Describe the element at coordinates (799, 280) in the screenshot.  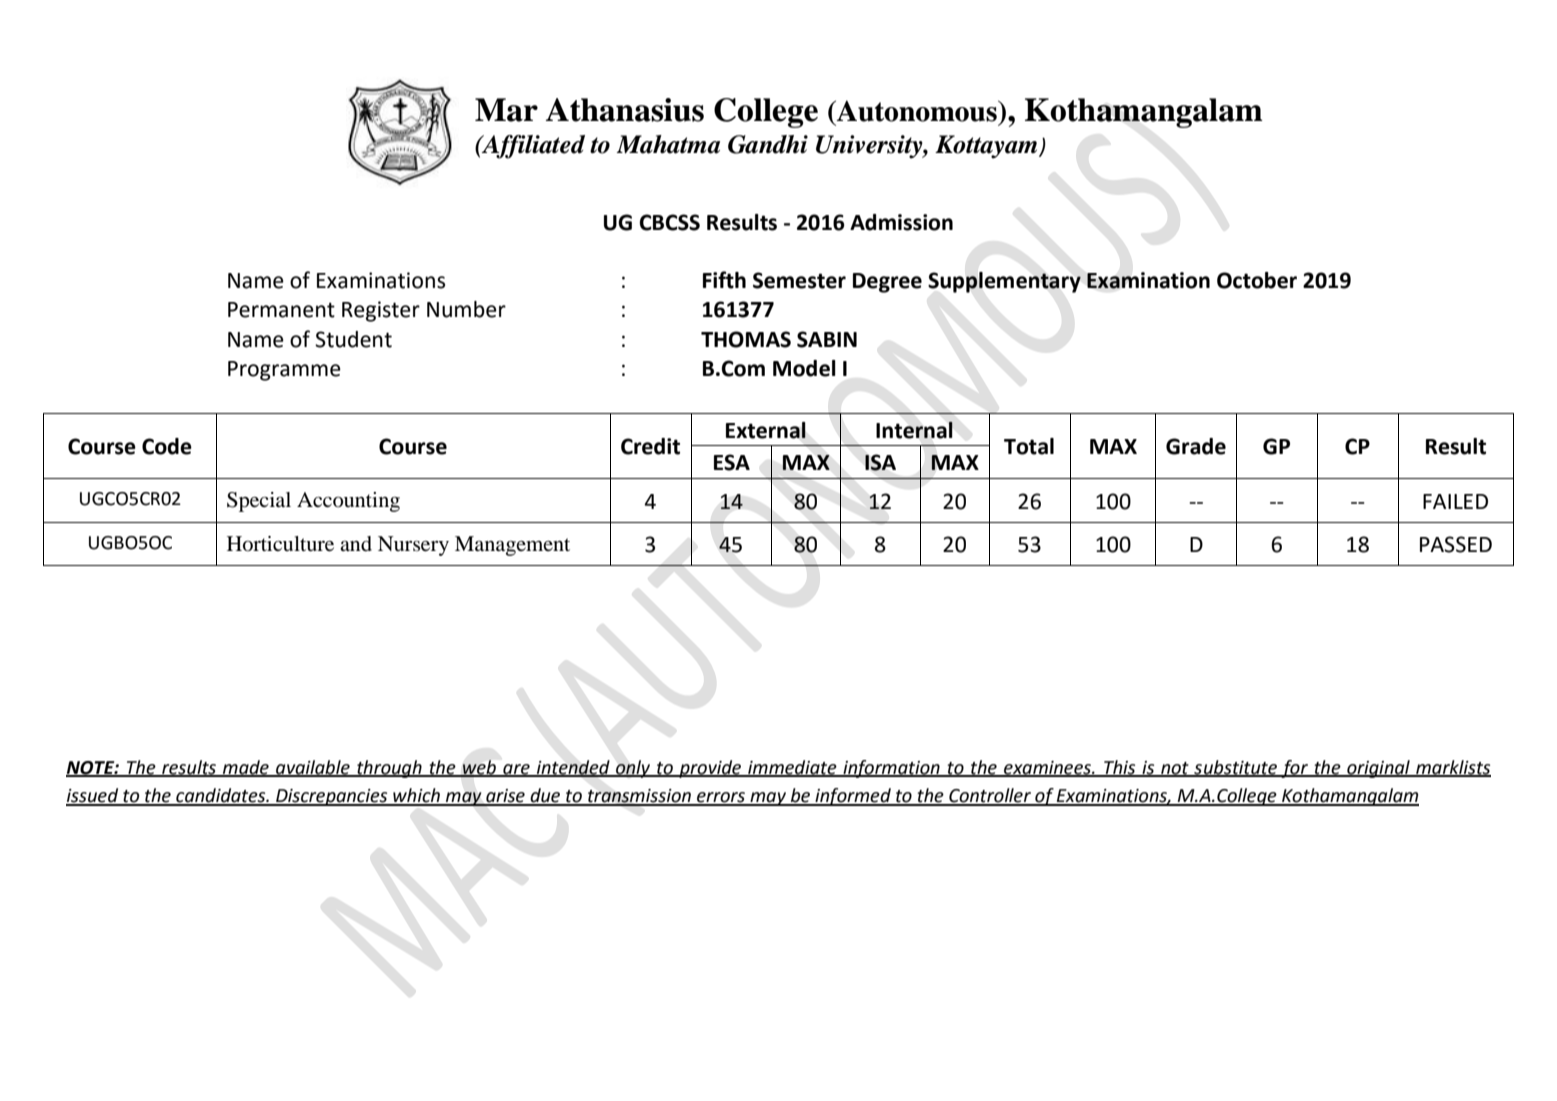
I see `Semester` at that location.
